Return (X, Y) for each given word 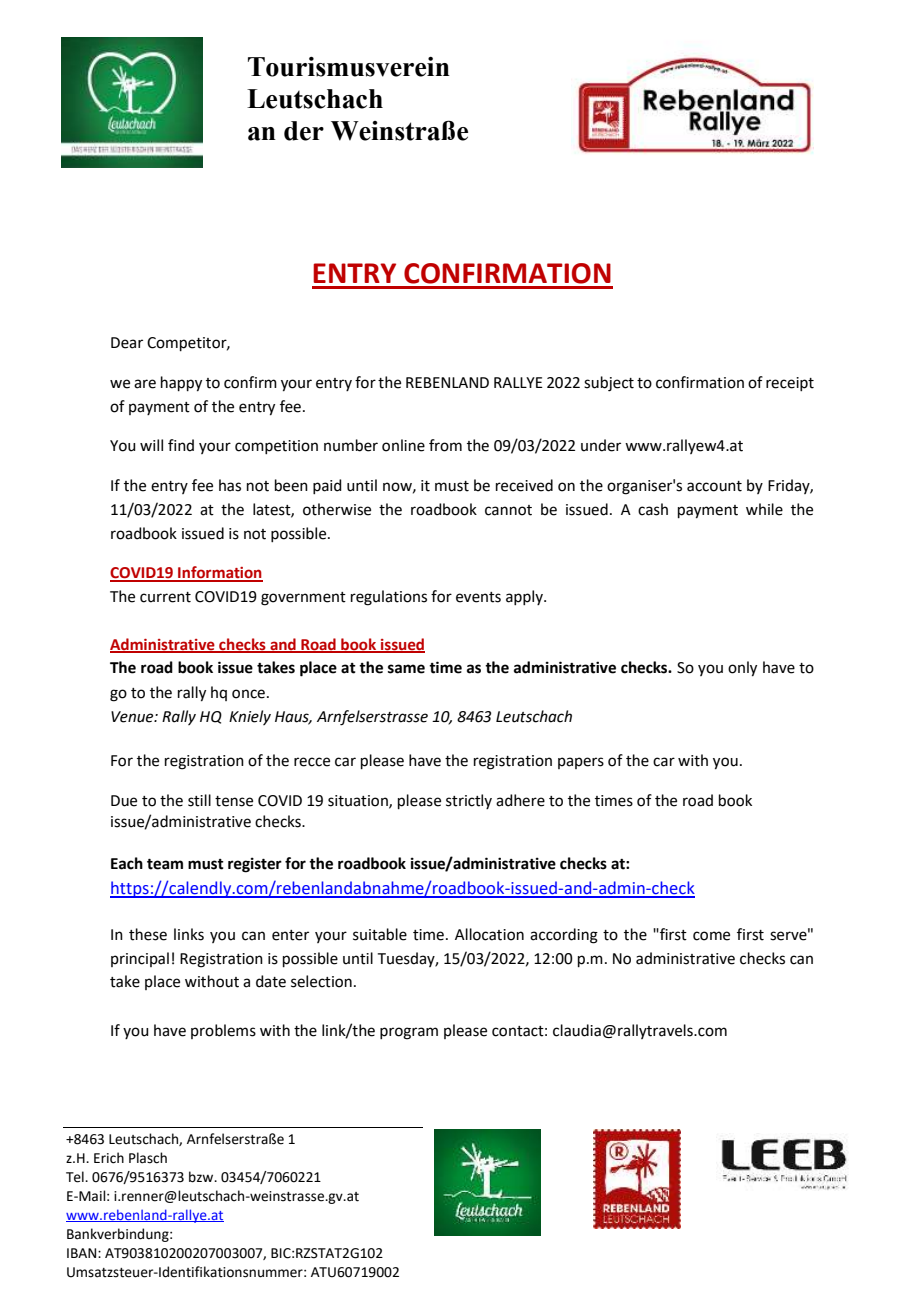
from (445, 445)
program (409, 1033)
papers (581, 763)
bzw (202, 1177)
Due (124, 801)
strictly (469, 801)
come (711, 936)
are (145, 384)
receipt (790, 384)
